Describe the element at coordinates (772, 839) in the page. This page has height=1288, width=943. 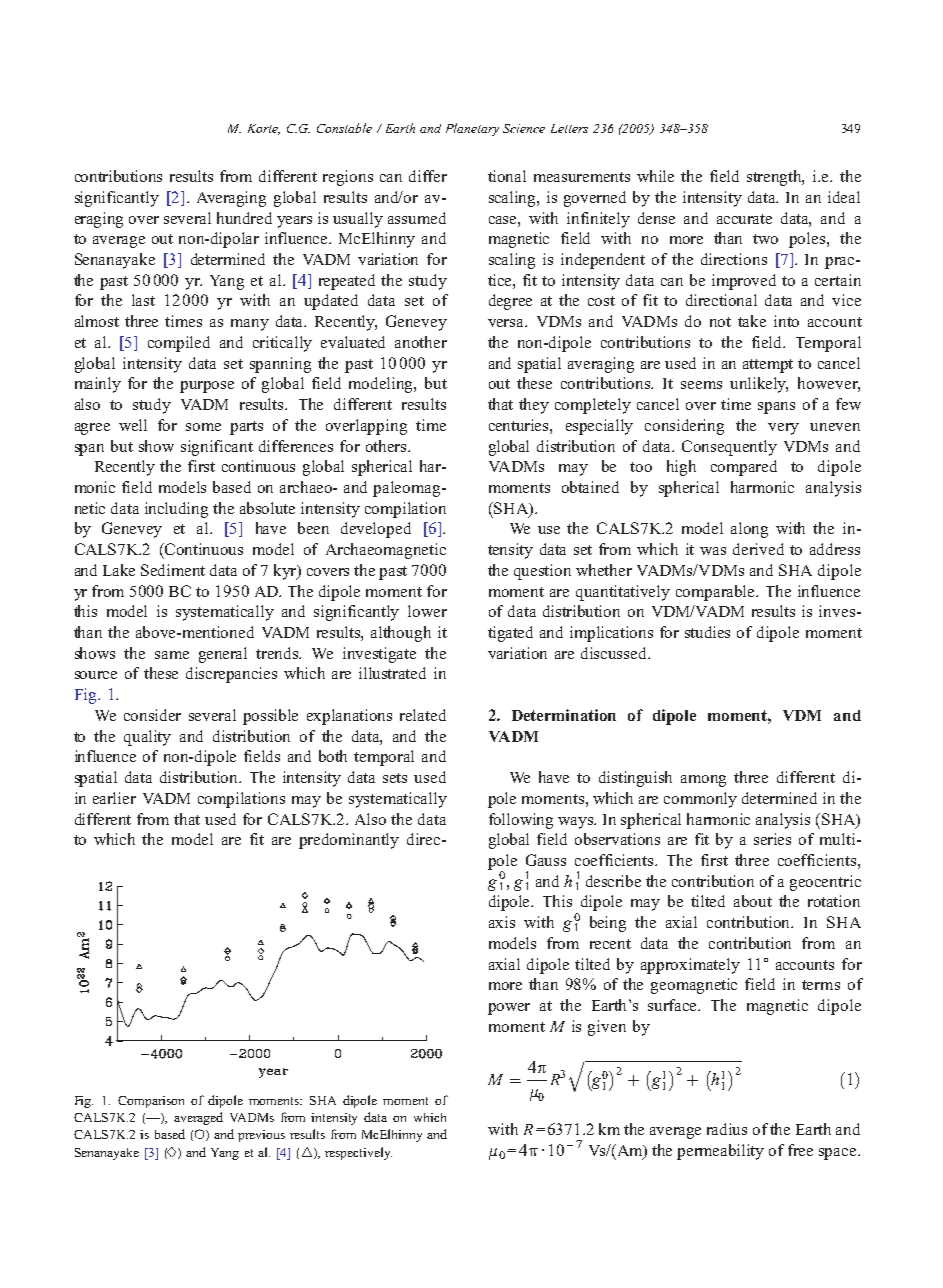
I see `series` at that location.
